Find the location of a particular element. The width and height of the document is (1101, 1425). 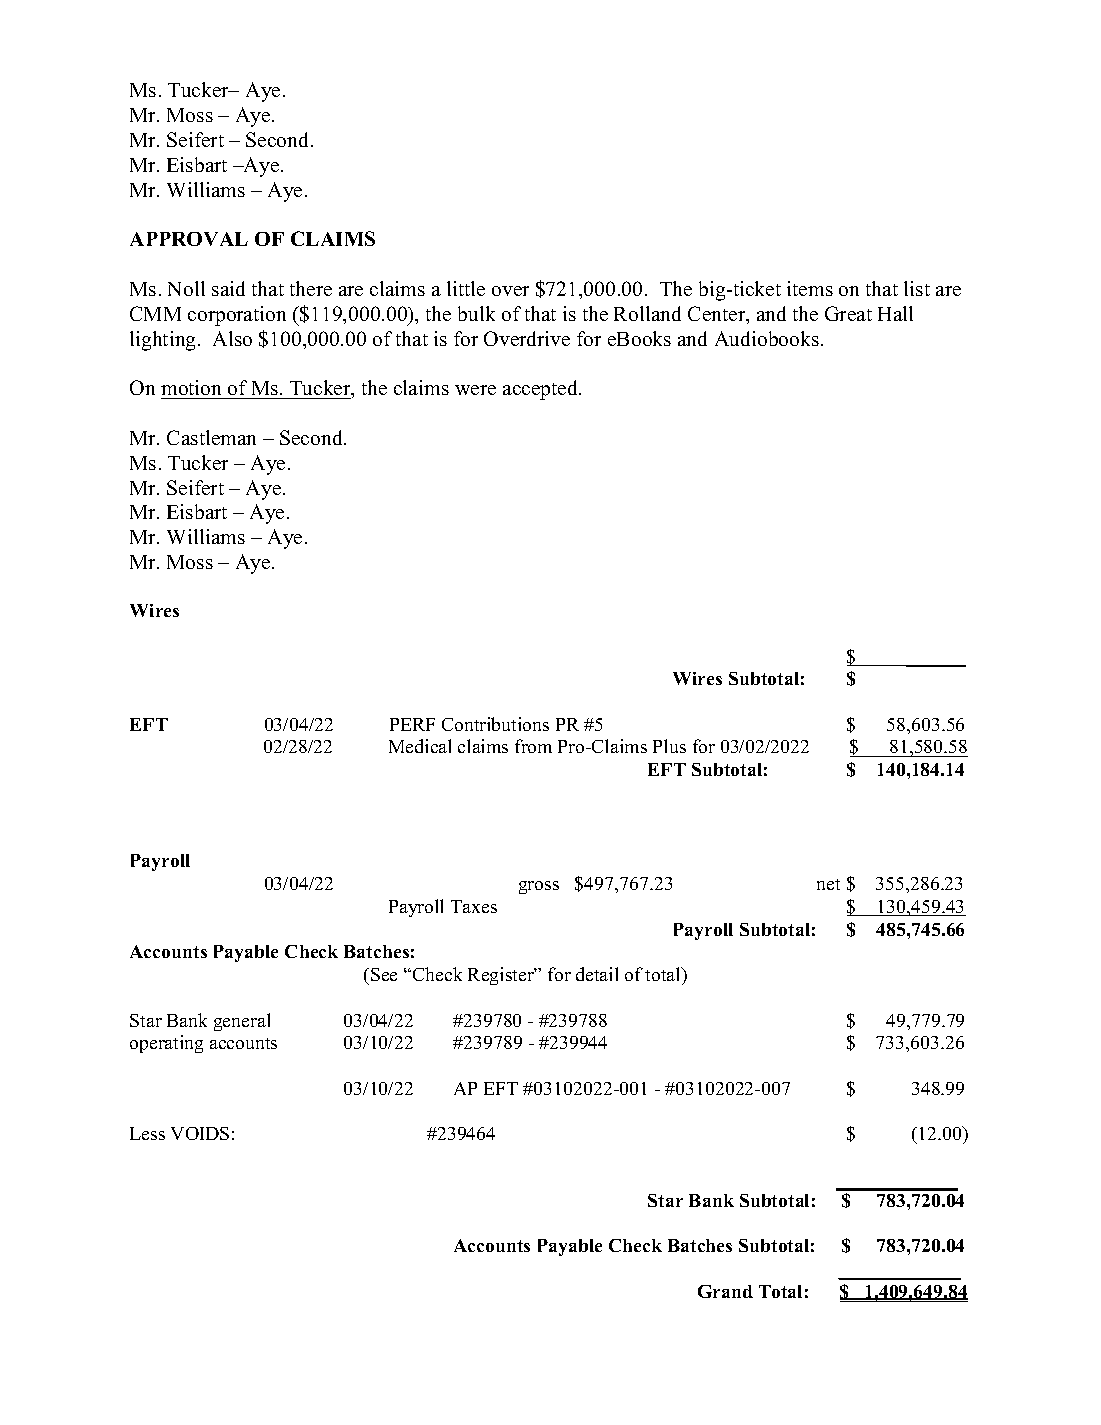

motion is located at coordinates (193, 389).
